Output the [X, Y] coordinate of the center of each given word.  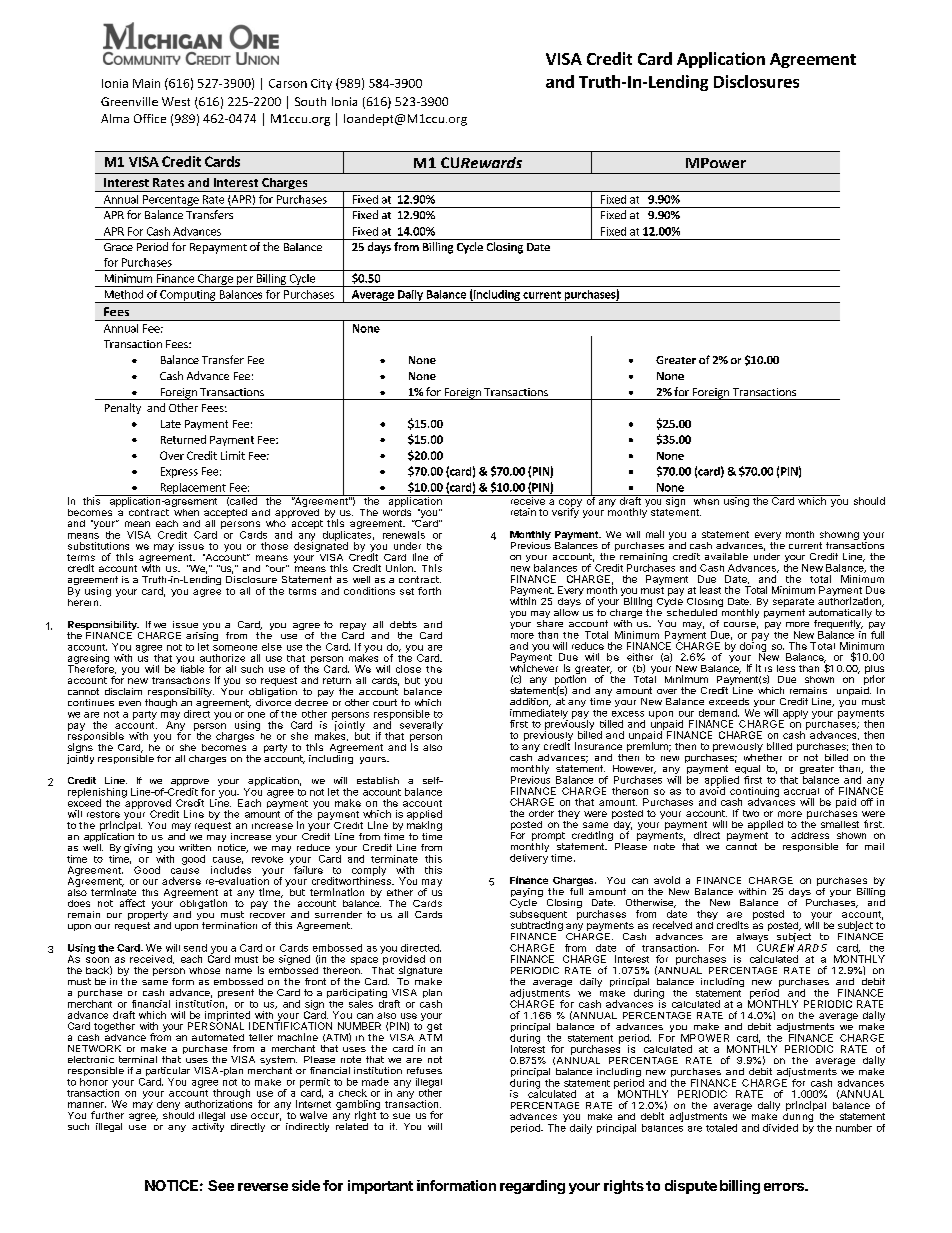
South [310, 101]
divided [780, 1128]
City [321, 84]
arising [202, 638]
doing [753, 647]
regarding [532, 1187]
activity [208, 1127]
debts [403, 624]
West [176, 101]
